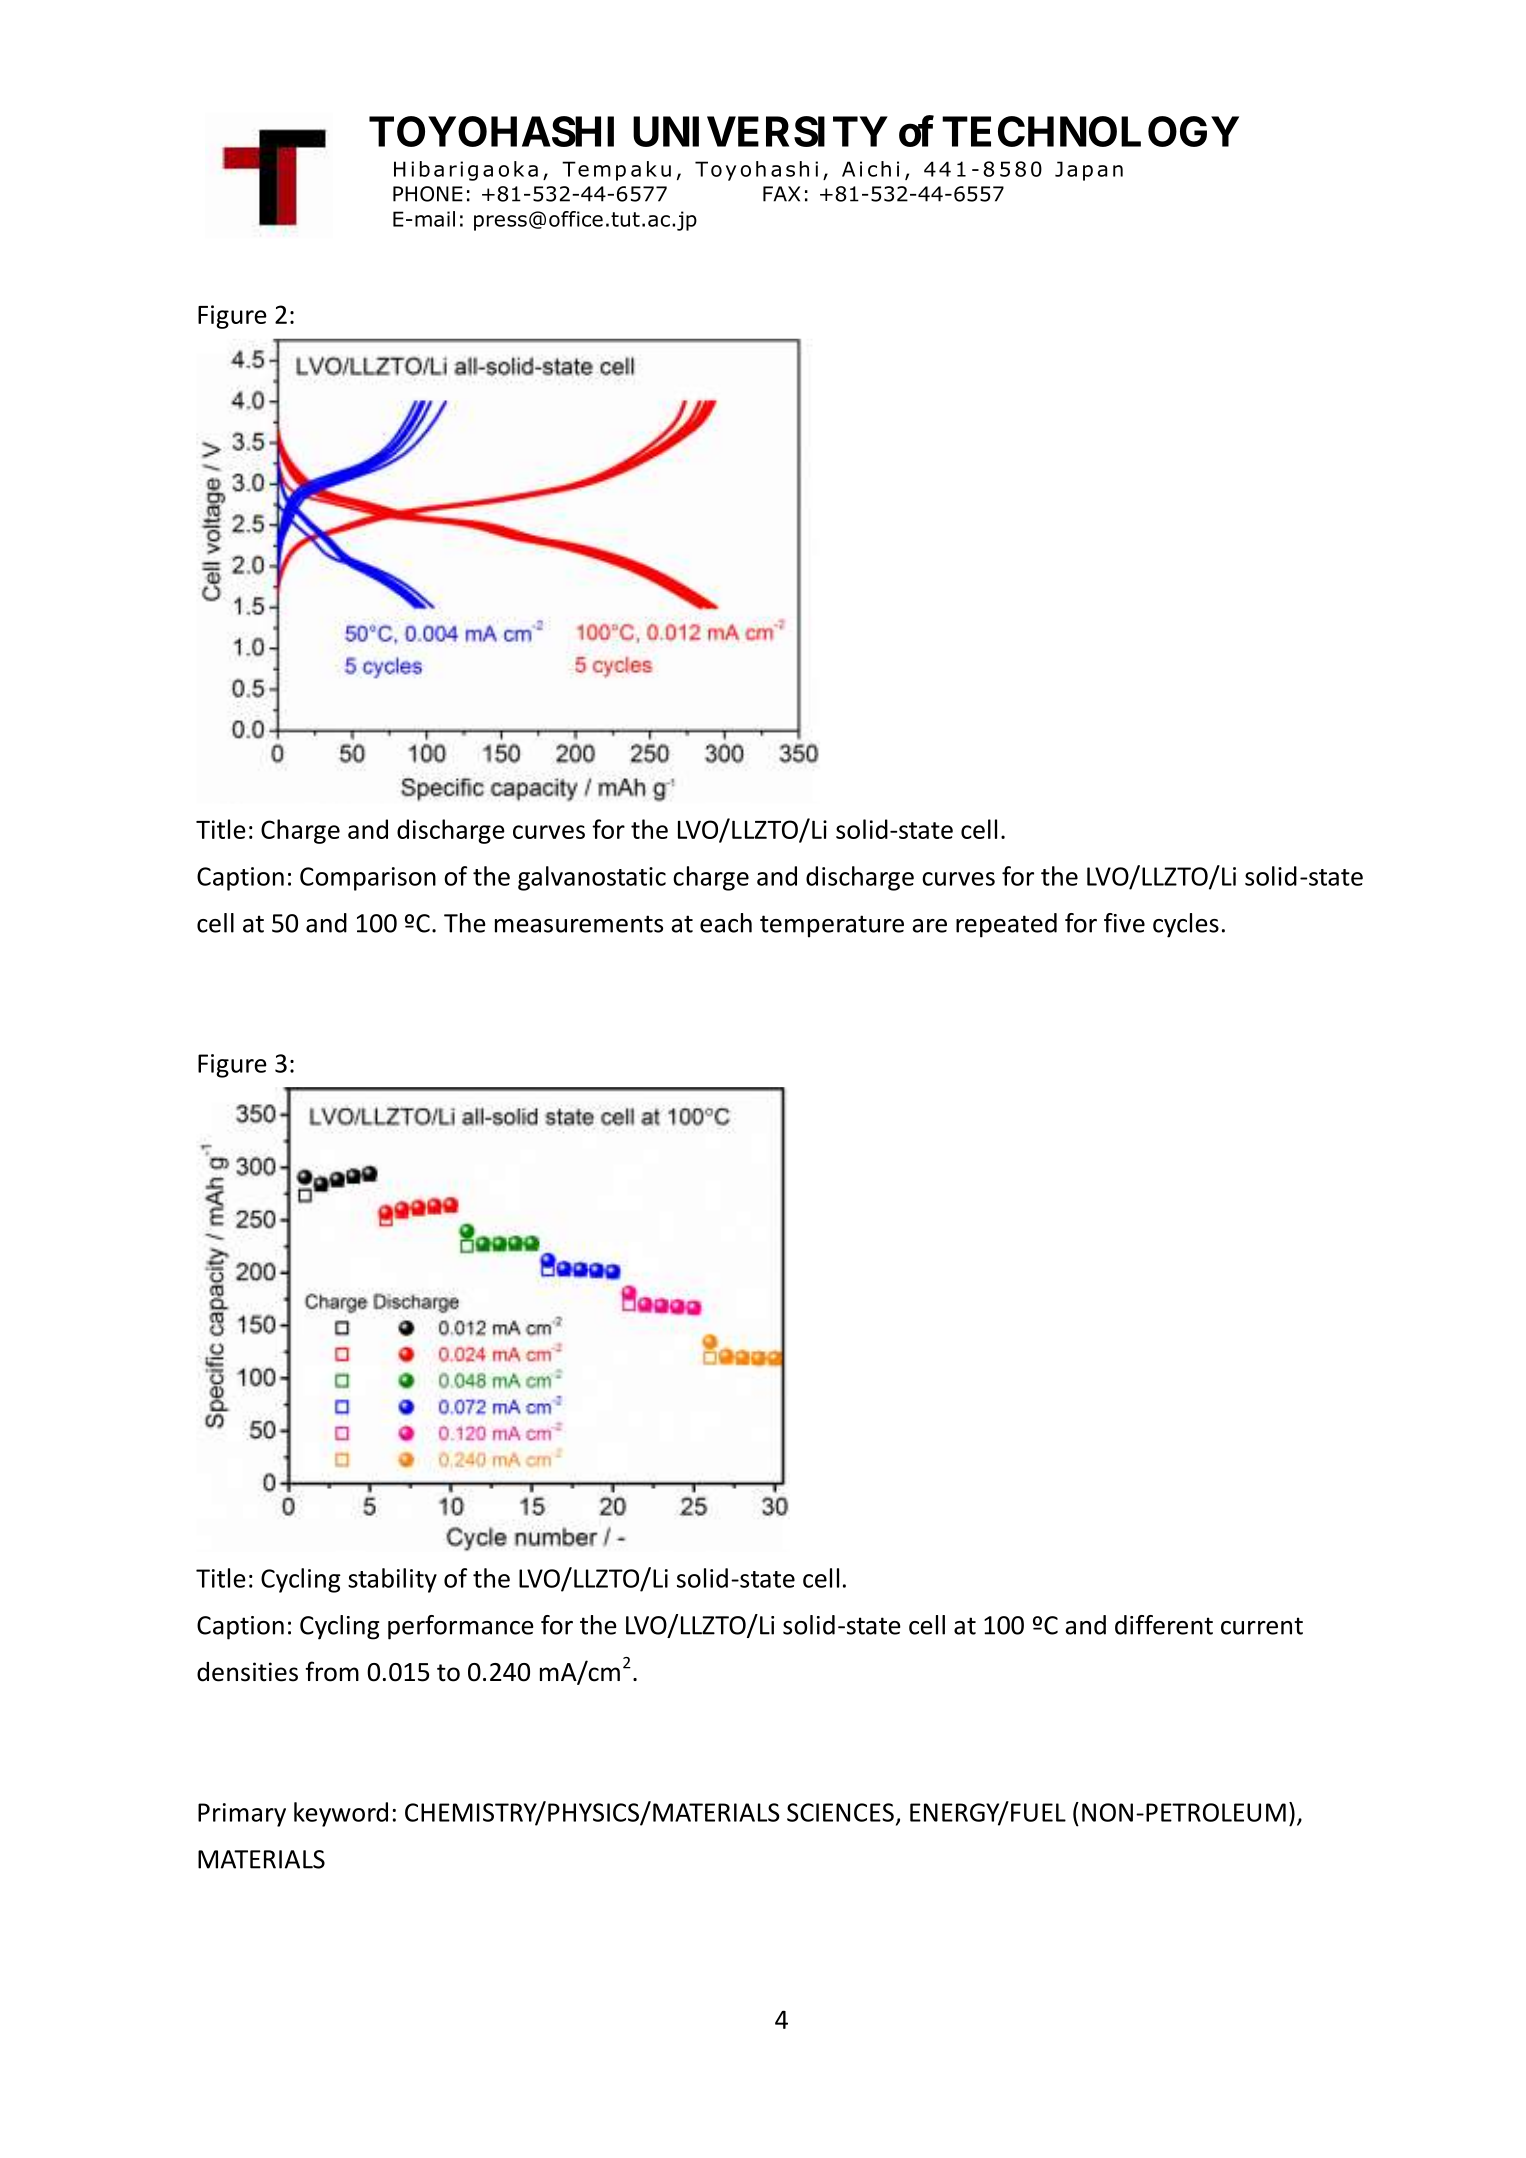 Image resolution: width=1526 pixels, height=2158 pixels. I want to click on FAX, so click(781, 194).
